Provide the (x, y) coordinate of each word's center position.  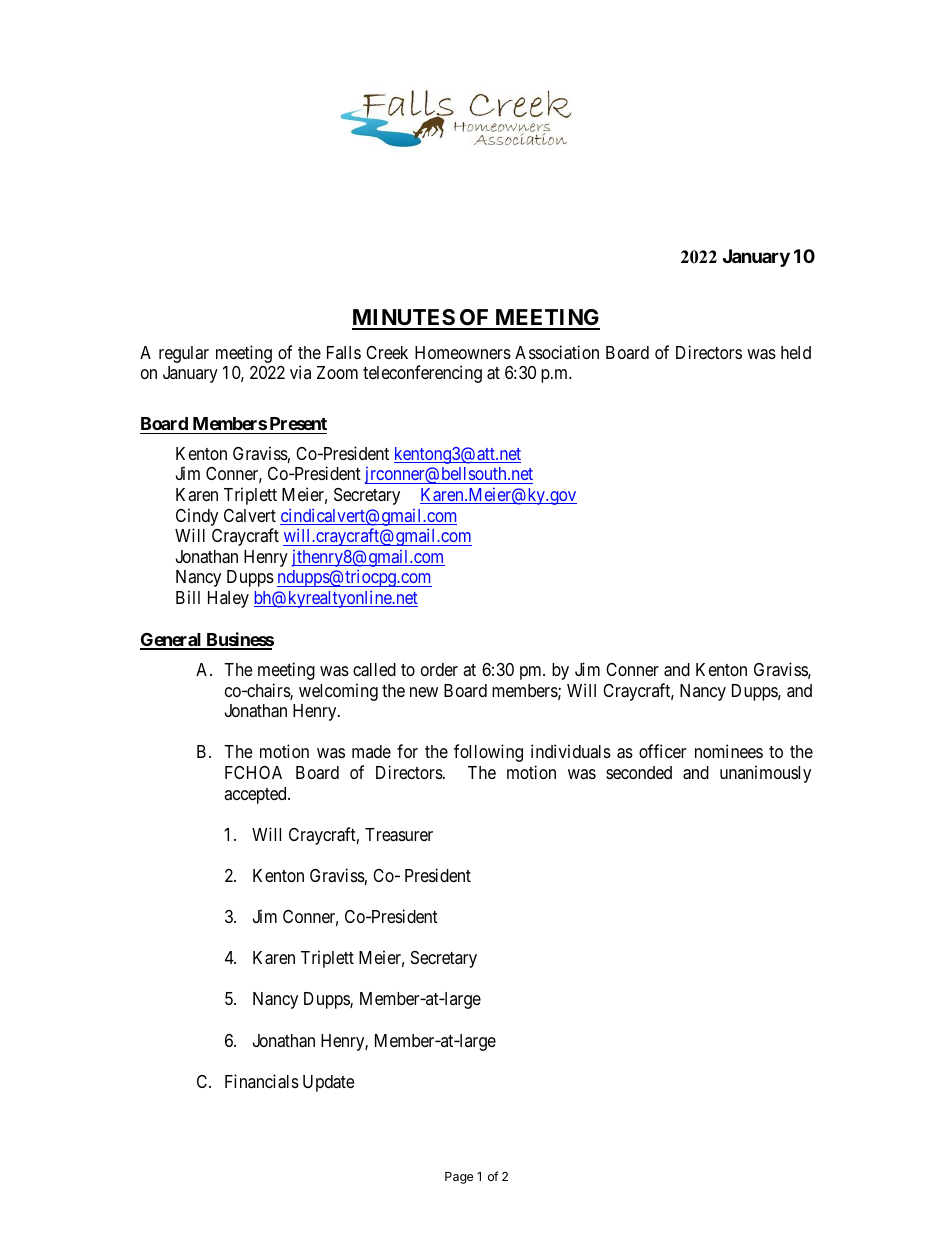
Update (328, 1083)
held (796, 352)
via (300, 372)
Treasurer (399, 835)
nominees (729, 751)
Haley (228, 599)
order (439, 669)
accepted (256, 795)
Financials (262, 1081)
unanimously (765, 774)
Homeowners (463, 352)
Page (459, 1178)
